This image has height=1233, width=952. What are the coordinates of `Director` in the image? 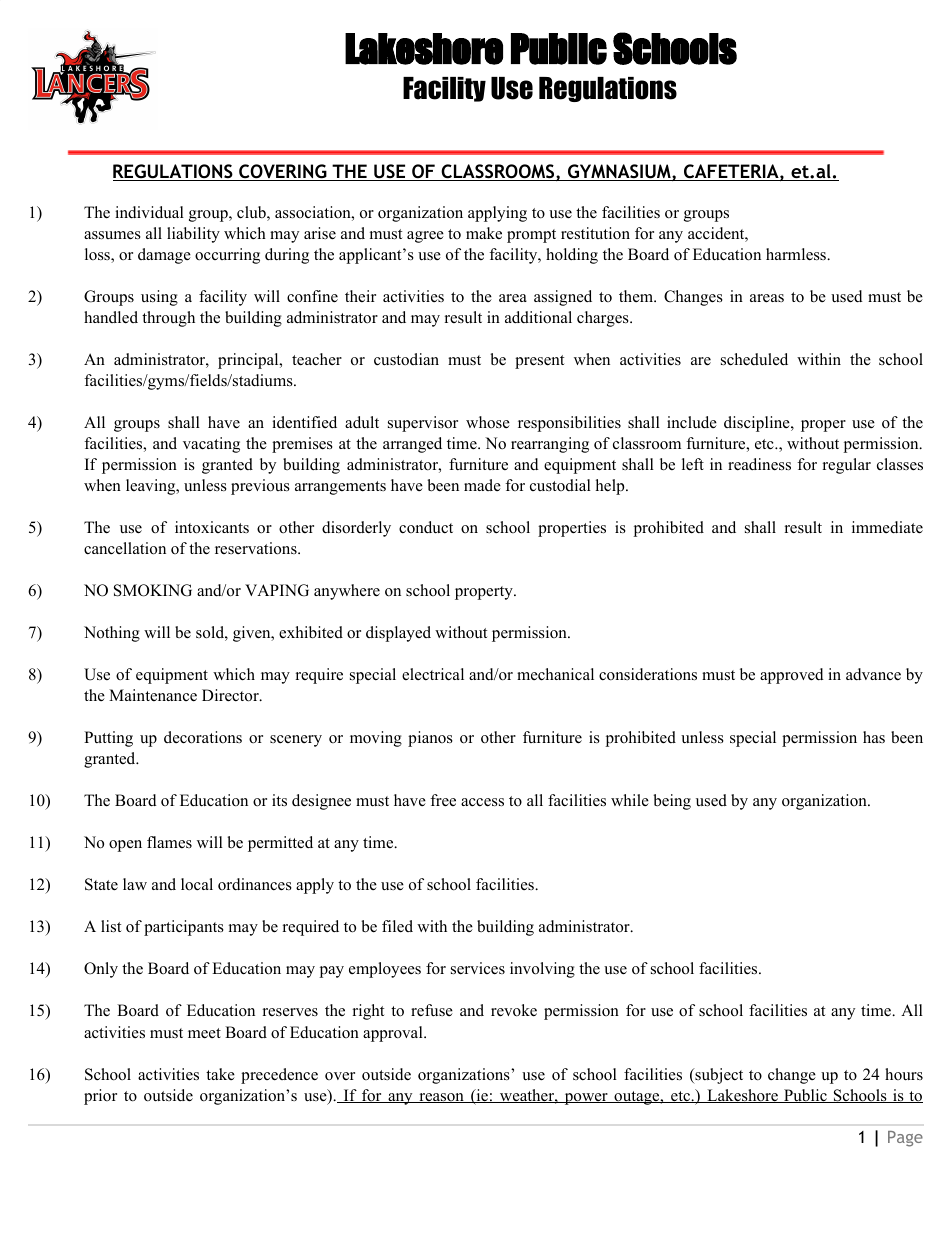 It's located at (231, 695).
